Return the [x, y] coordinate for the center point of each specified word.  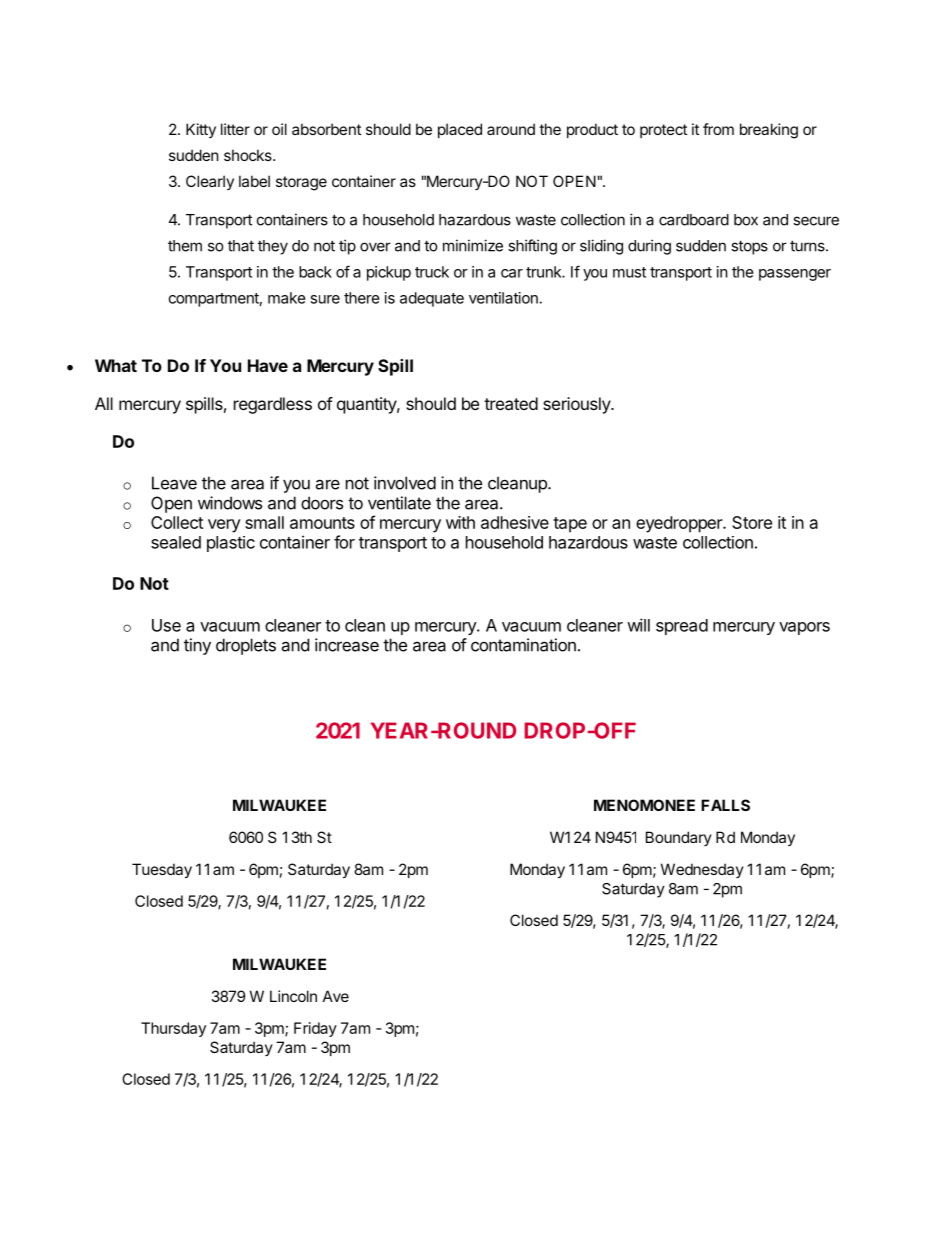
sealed [176, 542]
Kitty [201, 130]
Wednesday [702, 870]
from [718, 129]
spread [682, 627]
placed [460, 130]
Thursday [173, 1029]
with [460, 522]
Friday [315, 1029]
